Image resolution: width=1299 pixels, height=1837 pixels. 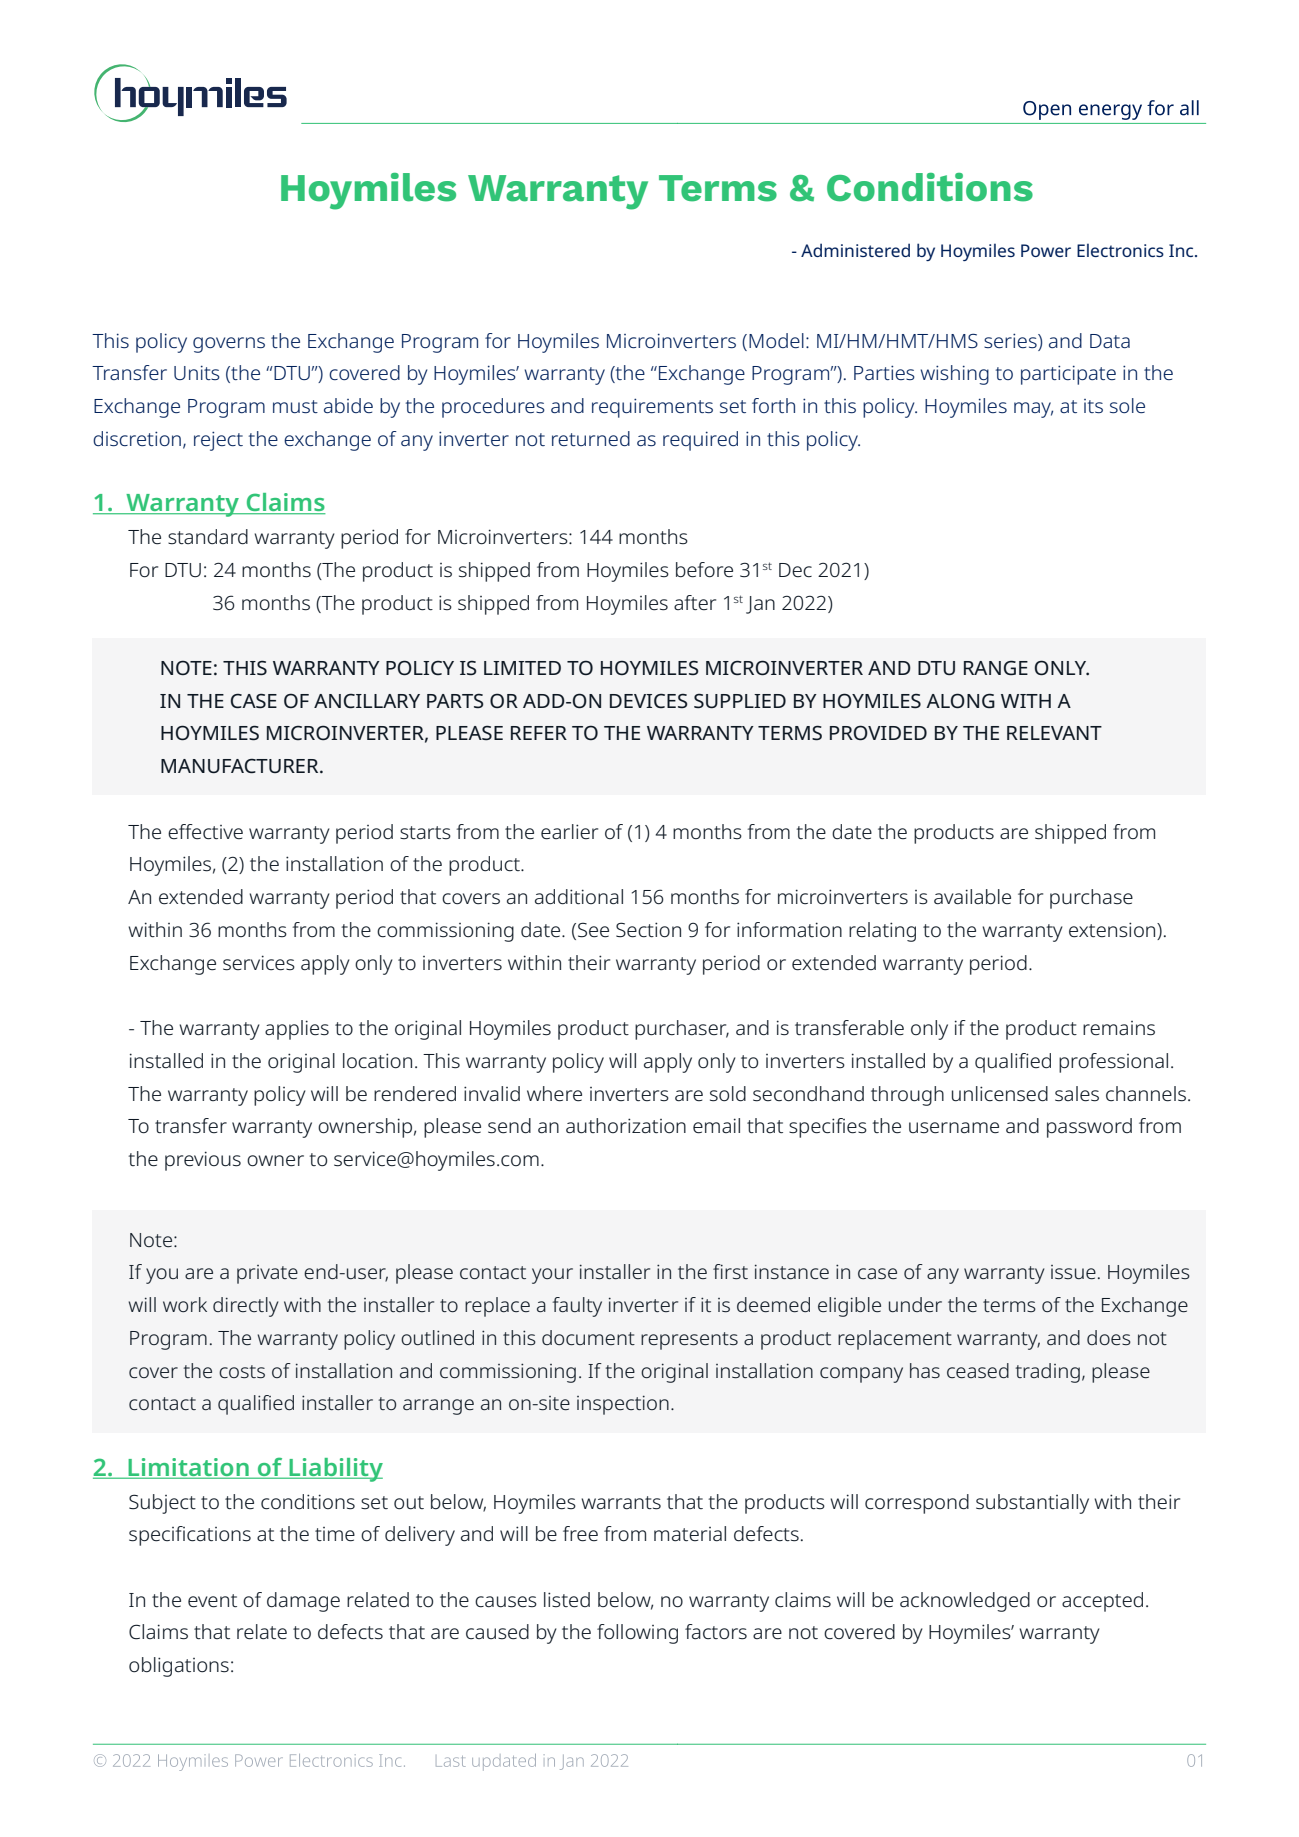 I want to click on DEVICES, so click(x=649, y=700).
